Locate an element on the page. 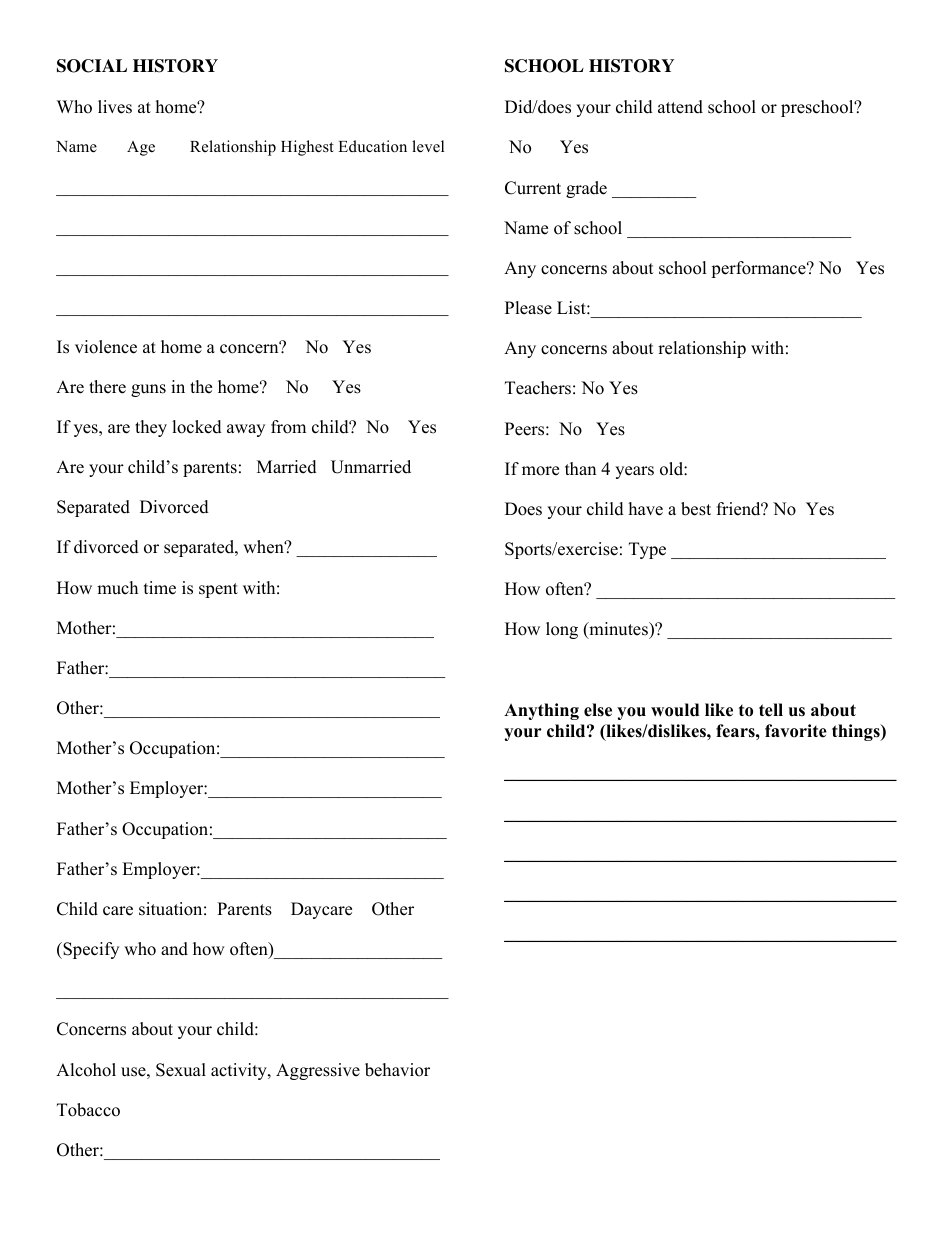 The width and height of the document is (952, 1233). spent is located at coordinates (218, 590).
